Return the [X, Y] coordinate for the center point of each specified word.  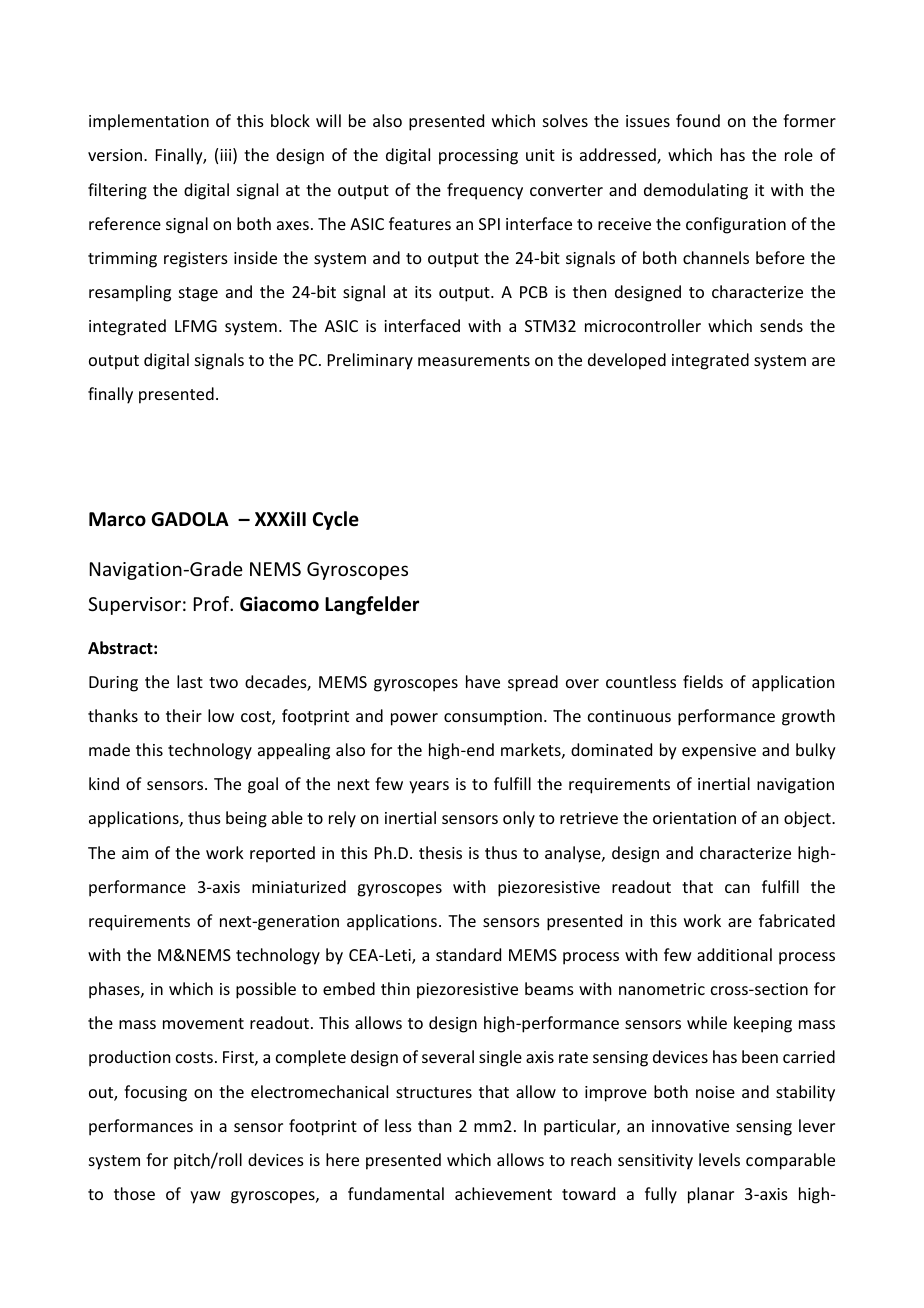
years [429, 787]
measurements [474, 360]
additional [734, 954]
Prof [213, 603]
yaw [205, 1197]
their [184, 715]
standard [468, 954]
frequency [485, 191]
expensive [719, 752]
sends [781, 325]
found [698, 120]
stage [198, 294]
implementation [149, 122]
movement [203, 1023]
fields [703, 681]
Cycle [336, 520]
